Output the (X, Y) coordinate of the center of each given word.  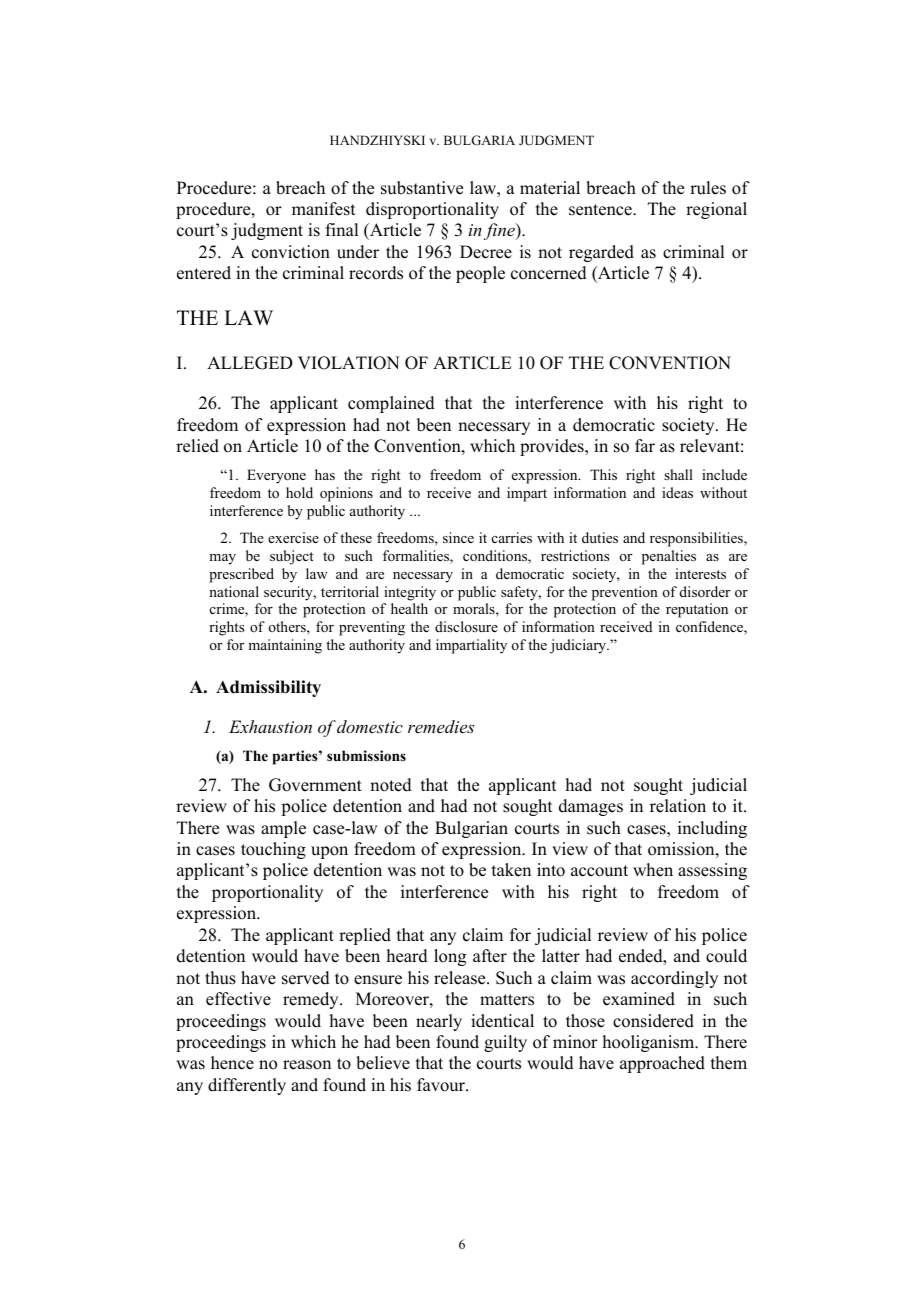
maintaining (285, 646)
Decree (486, 252)
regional (716, 210)
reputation (697, 610)
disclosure (466, 626)
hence (232, 1063)
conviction (291, 252)
